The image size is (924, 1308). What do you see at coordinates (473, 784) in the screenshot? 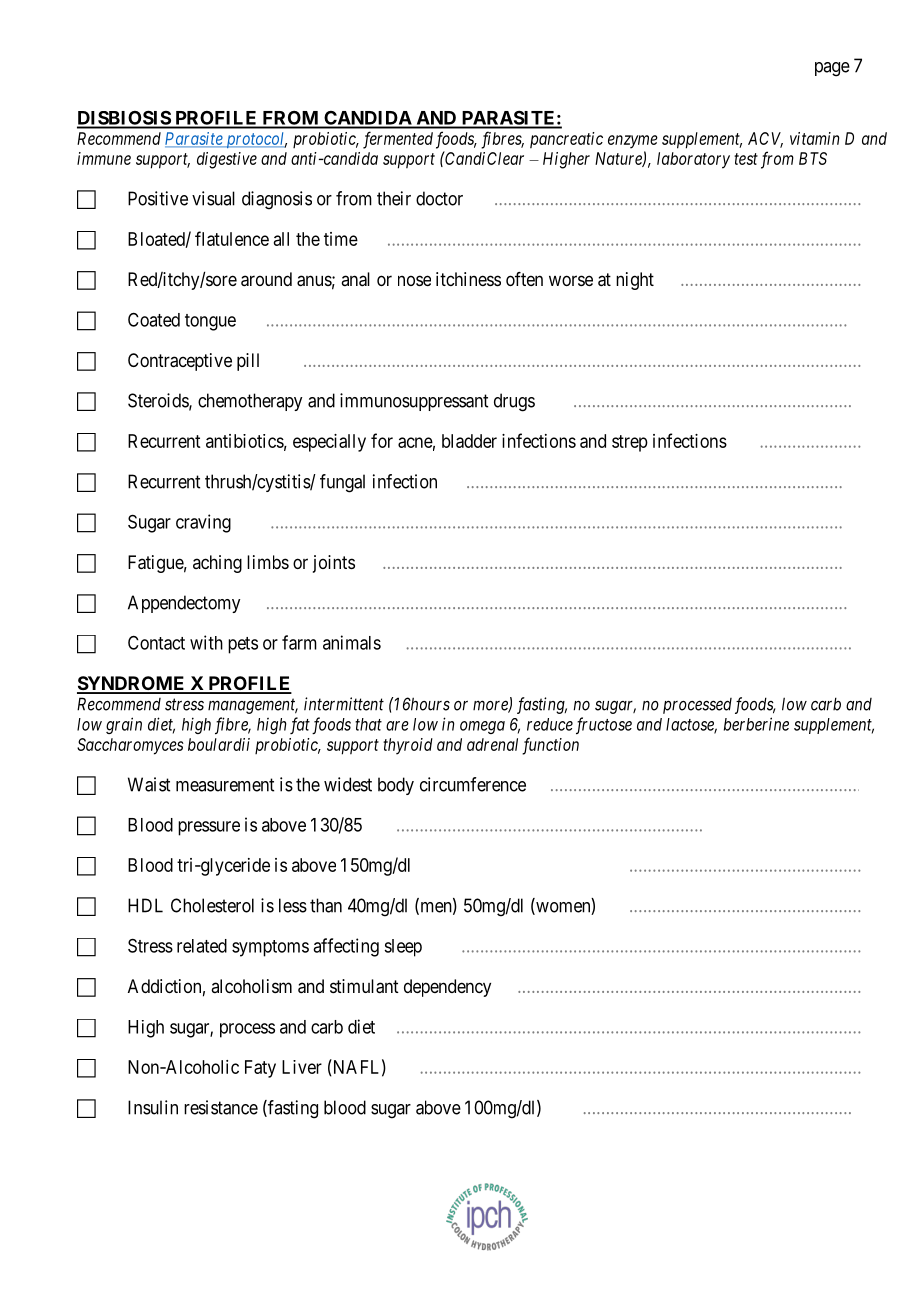
I see `circumference` at bounding box center [473, 784].
